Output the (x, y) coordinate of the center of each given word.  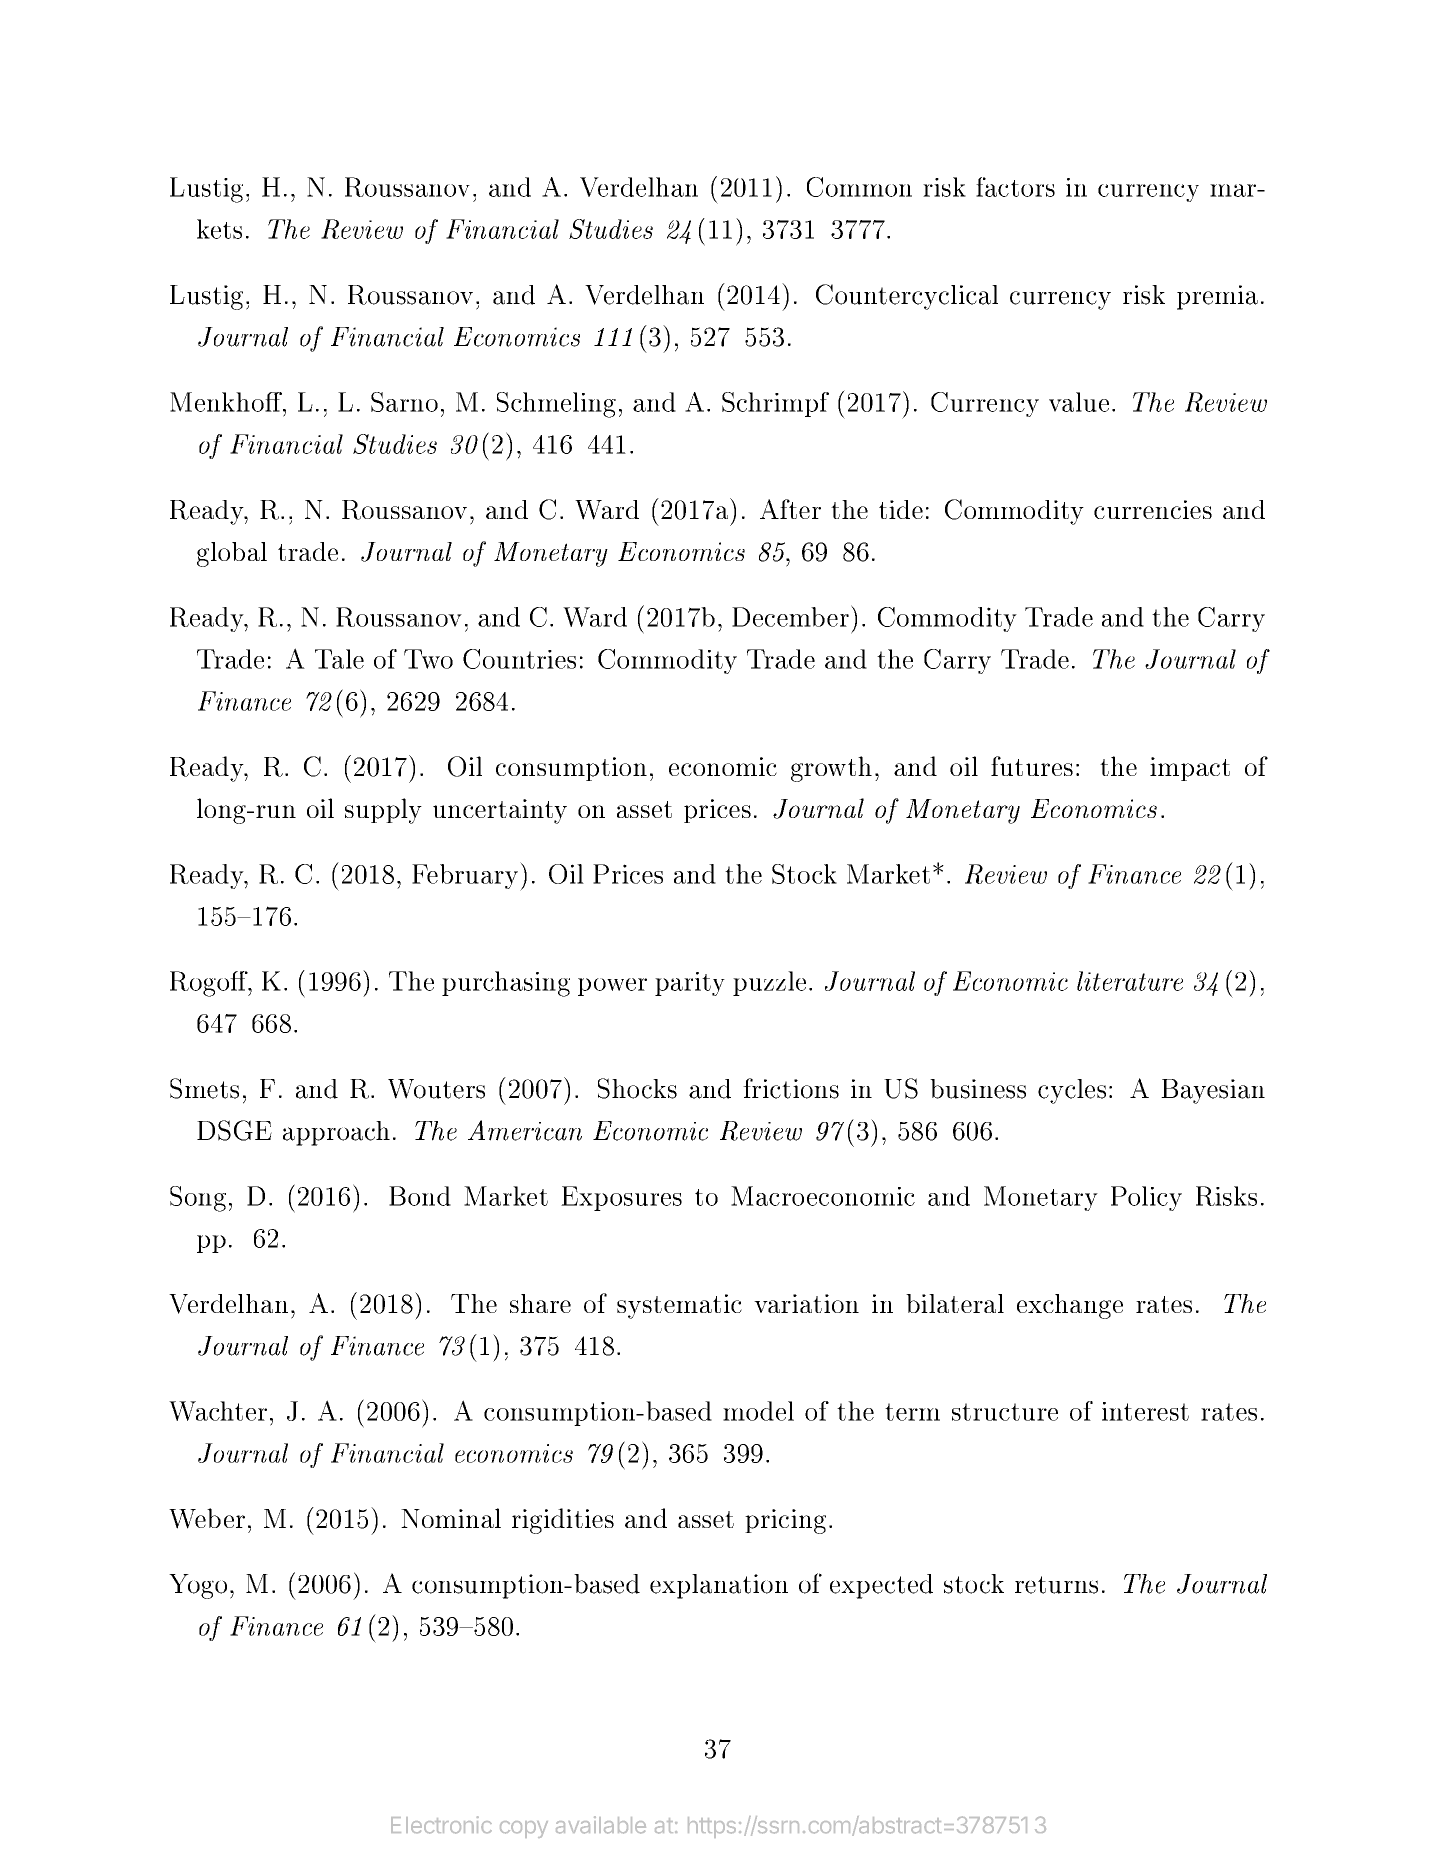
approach (336, 1133)
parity (690, 984)
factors (1015, 187)
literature (1130, 981)
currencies (1153, 509)
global (232, 554)
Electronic (441, 1825)
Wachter (218, 1411)
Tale (339, 659)
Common (859, 187)
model (758, 1411)
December (792, 616)
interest (1145, 1411)
